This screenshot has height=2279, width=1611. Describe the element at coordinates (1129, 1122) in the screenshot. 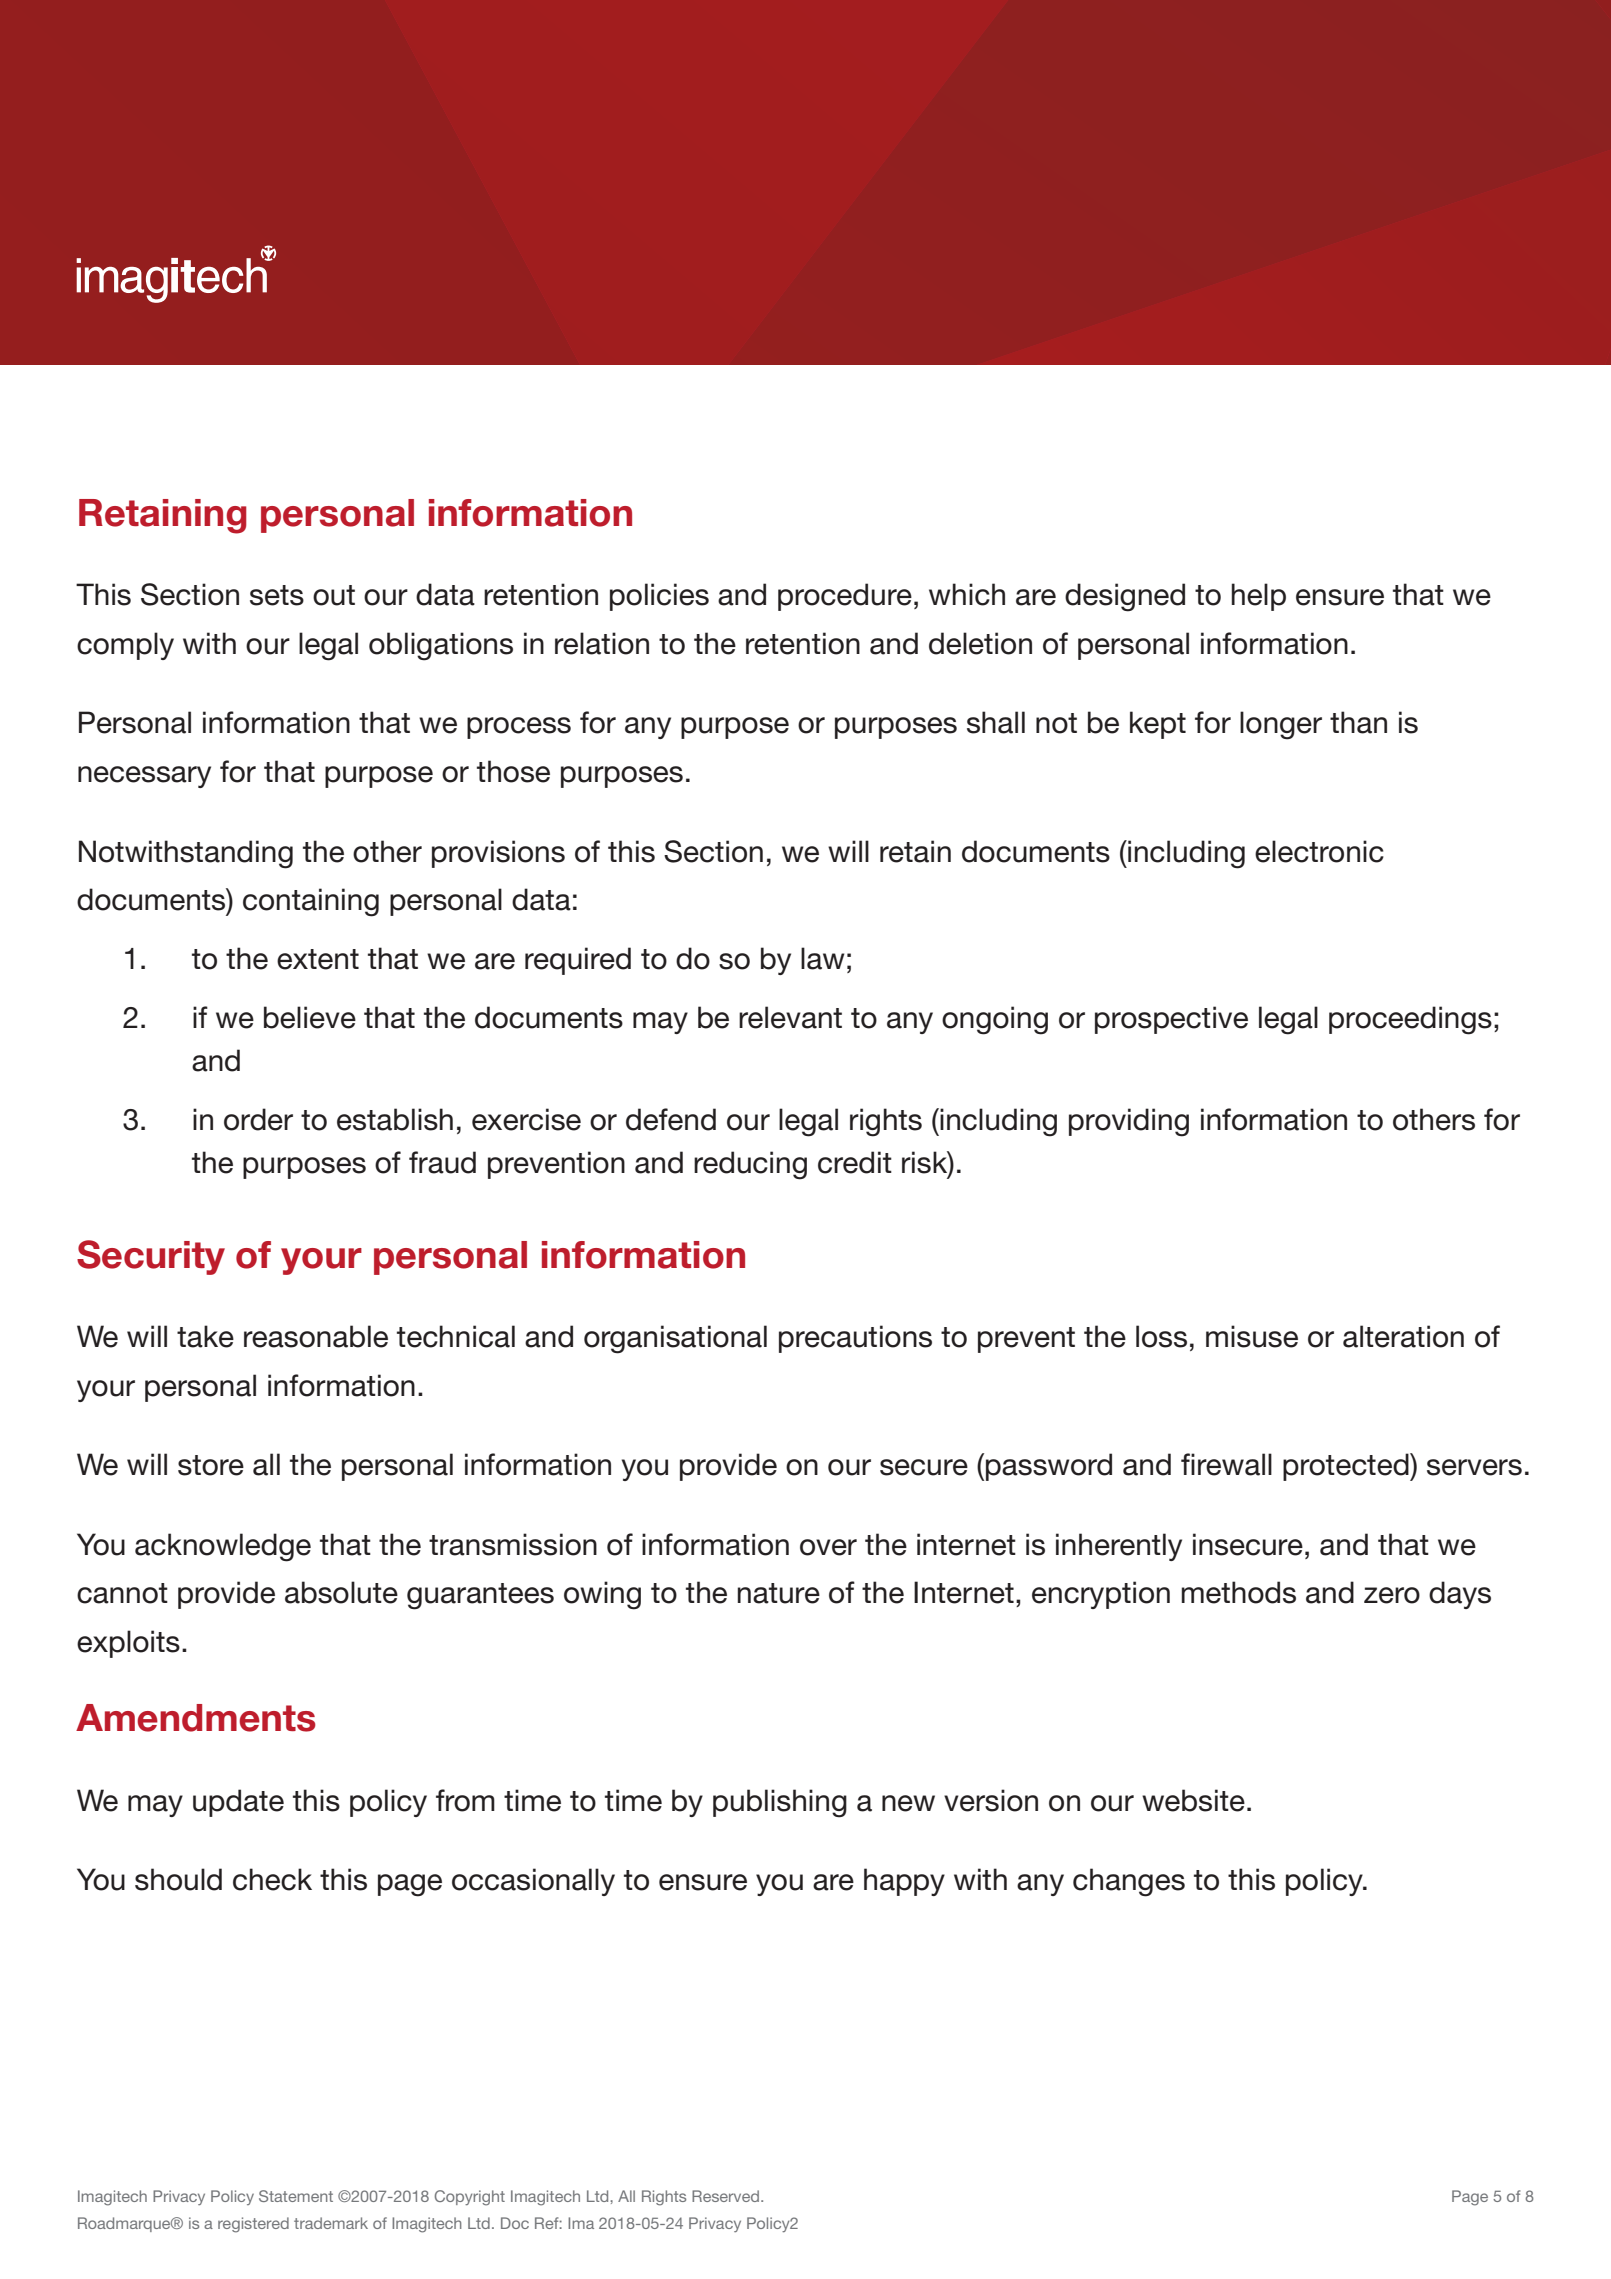

I see `providing` at that location.
